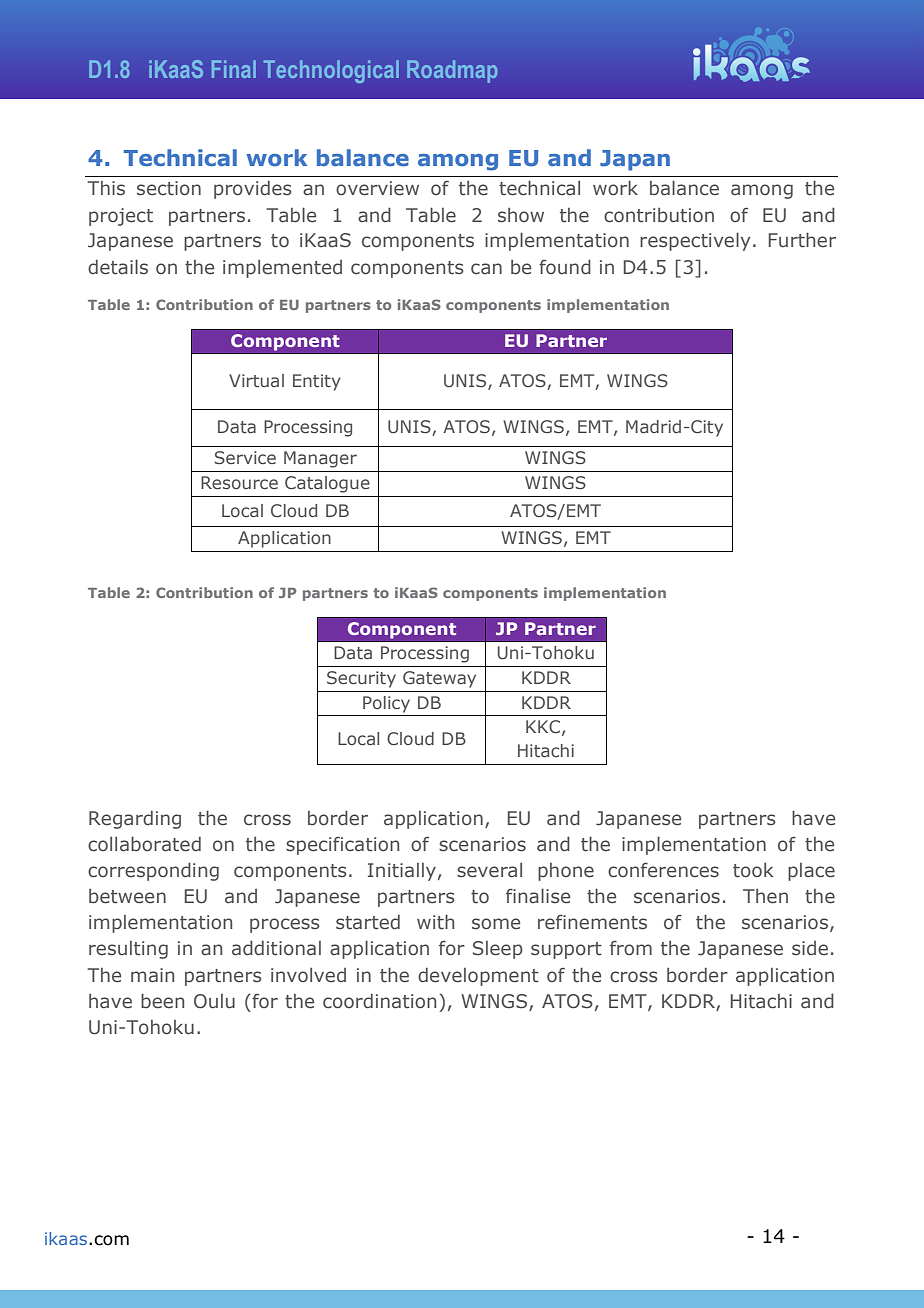 The width and height of the screenshot is (924, 1308). I want to click on Virtual, so click(256, 380).
